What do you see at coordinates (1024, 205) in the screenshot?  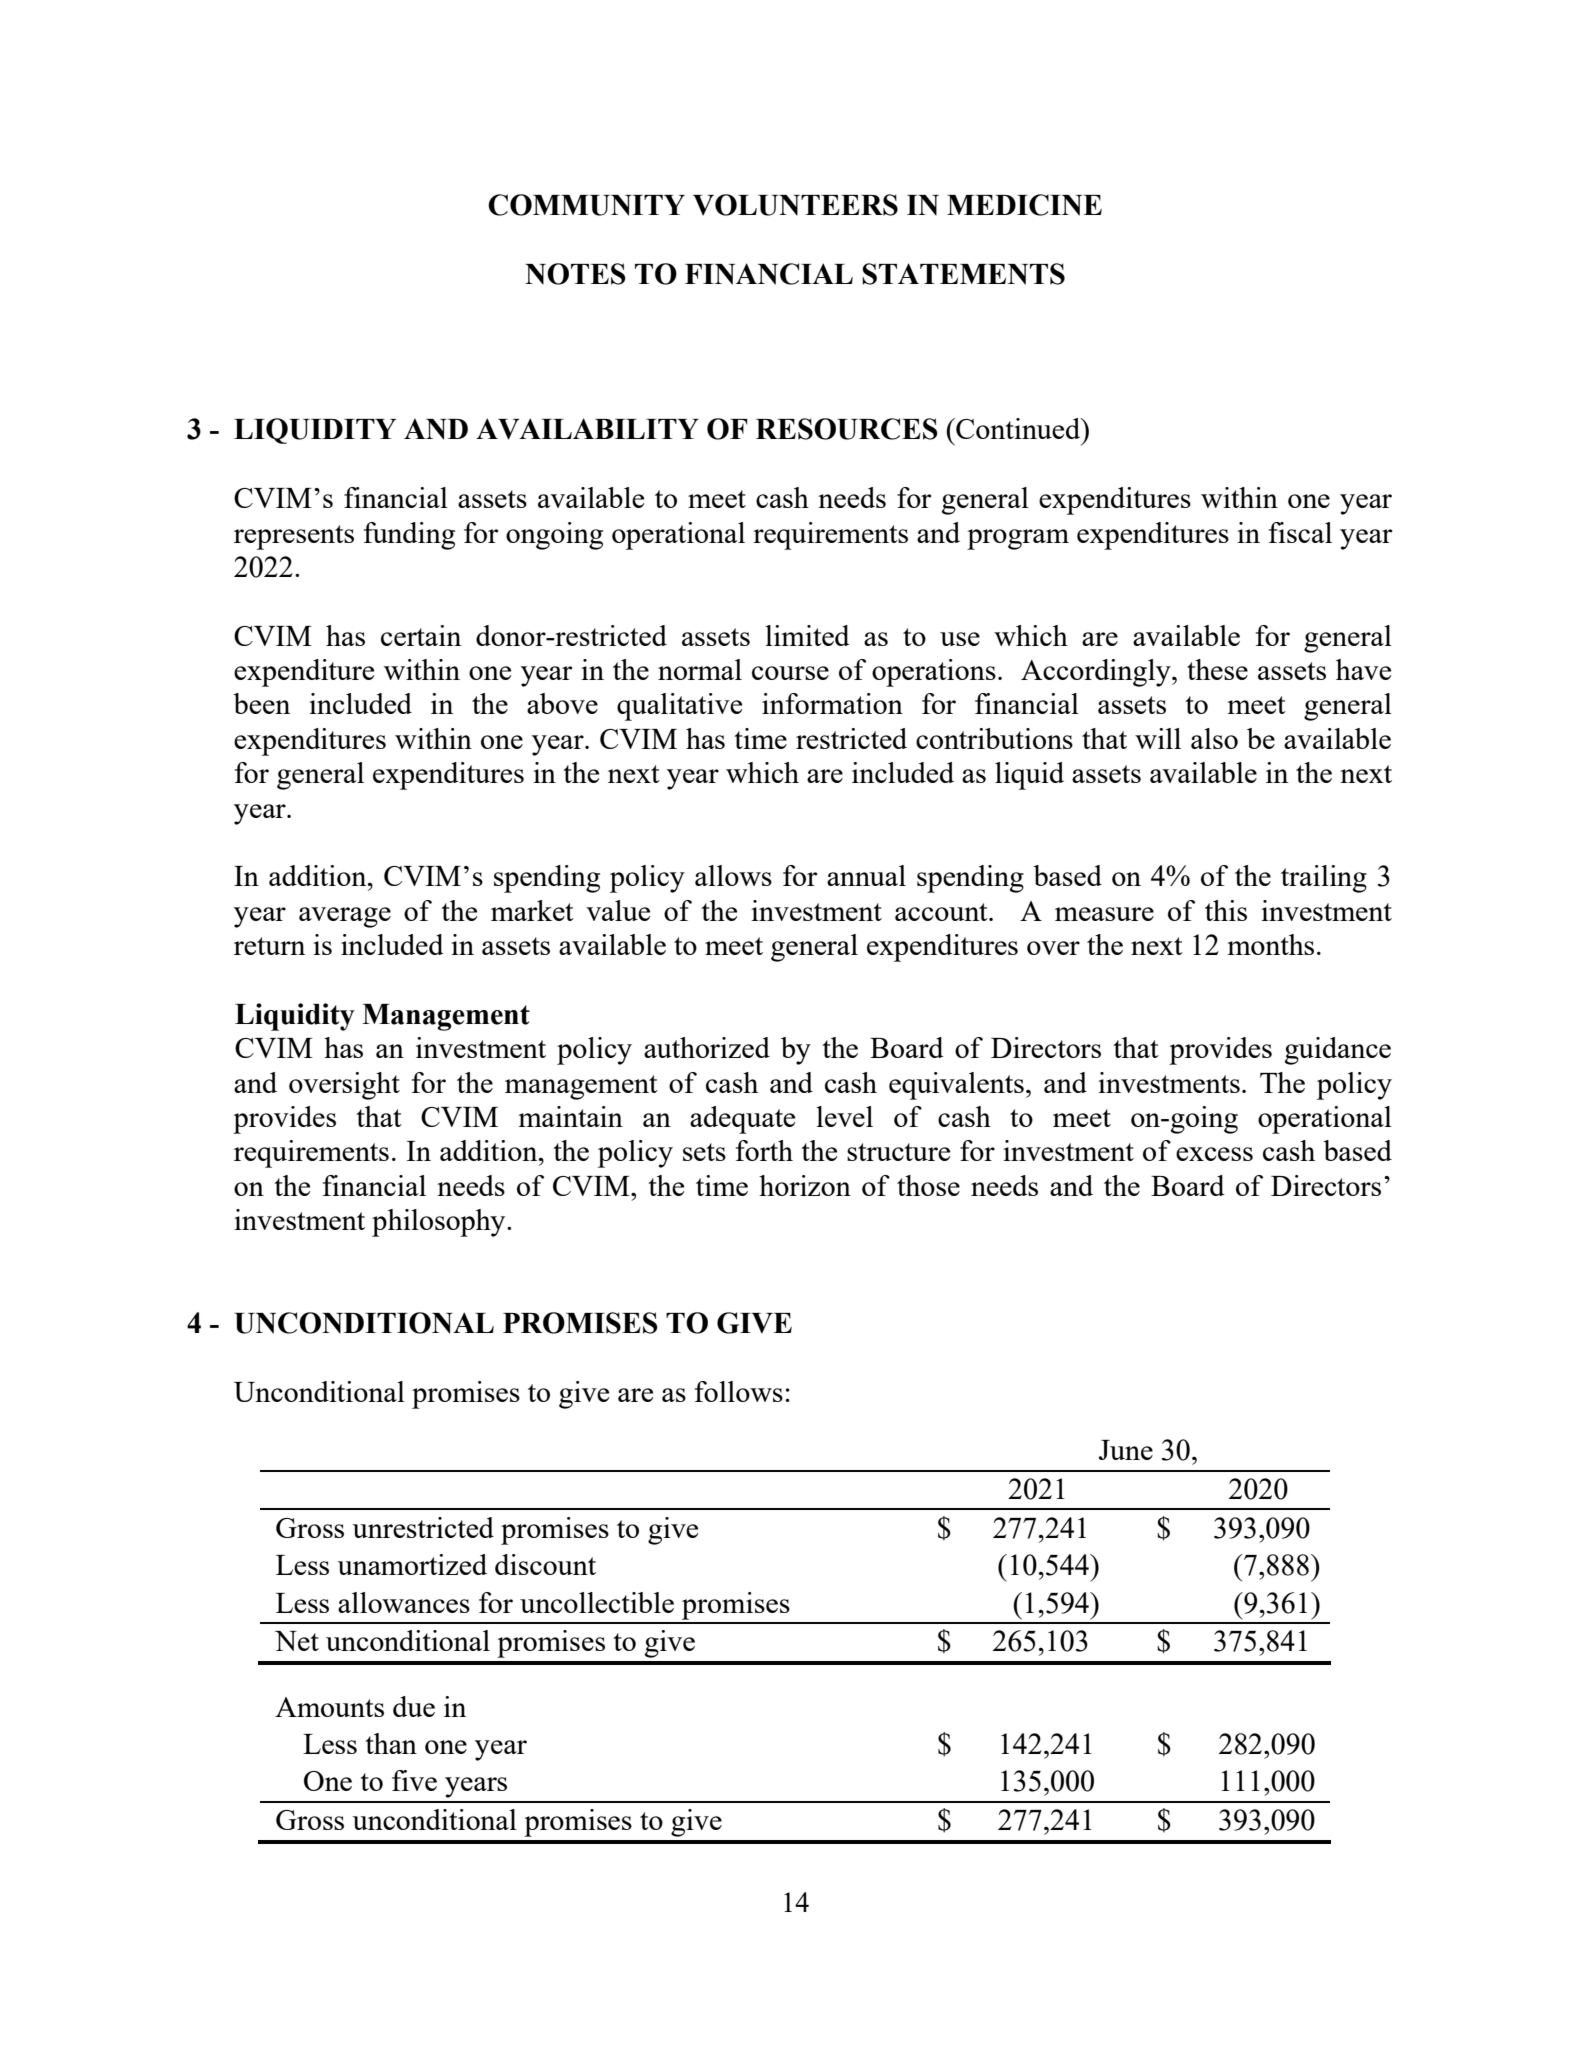 I see `MEDICINE` at bounding box center [1024, 205].
